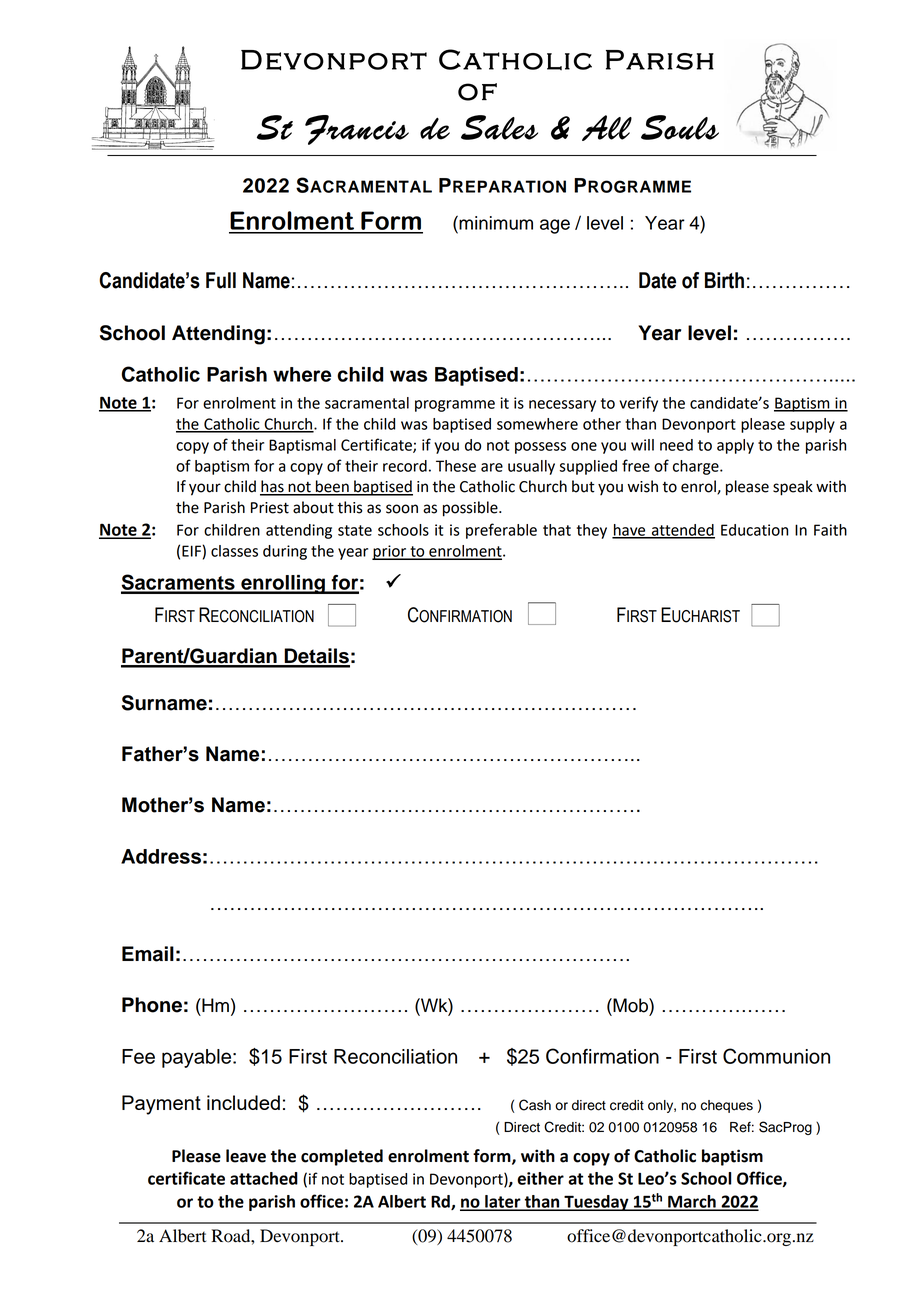  What do you see at coordinates (776, 1056) in the page?
I see `Communion` at bounding box center [776, 1056].
